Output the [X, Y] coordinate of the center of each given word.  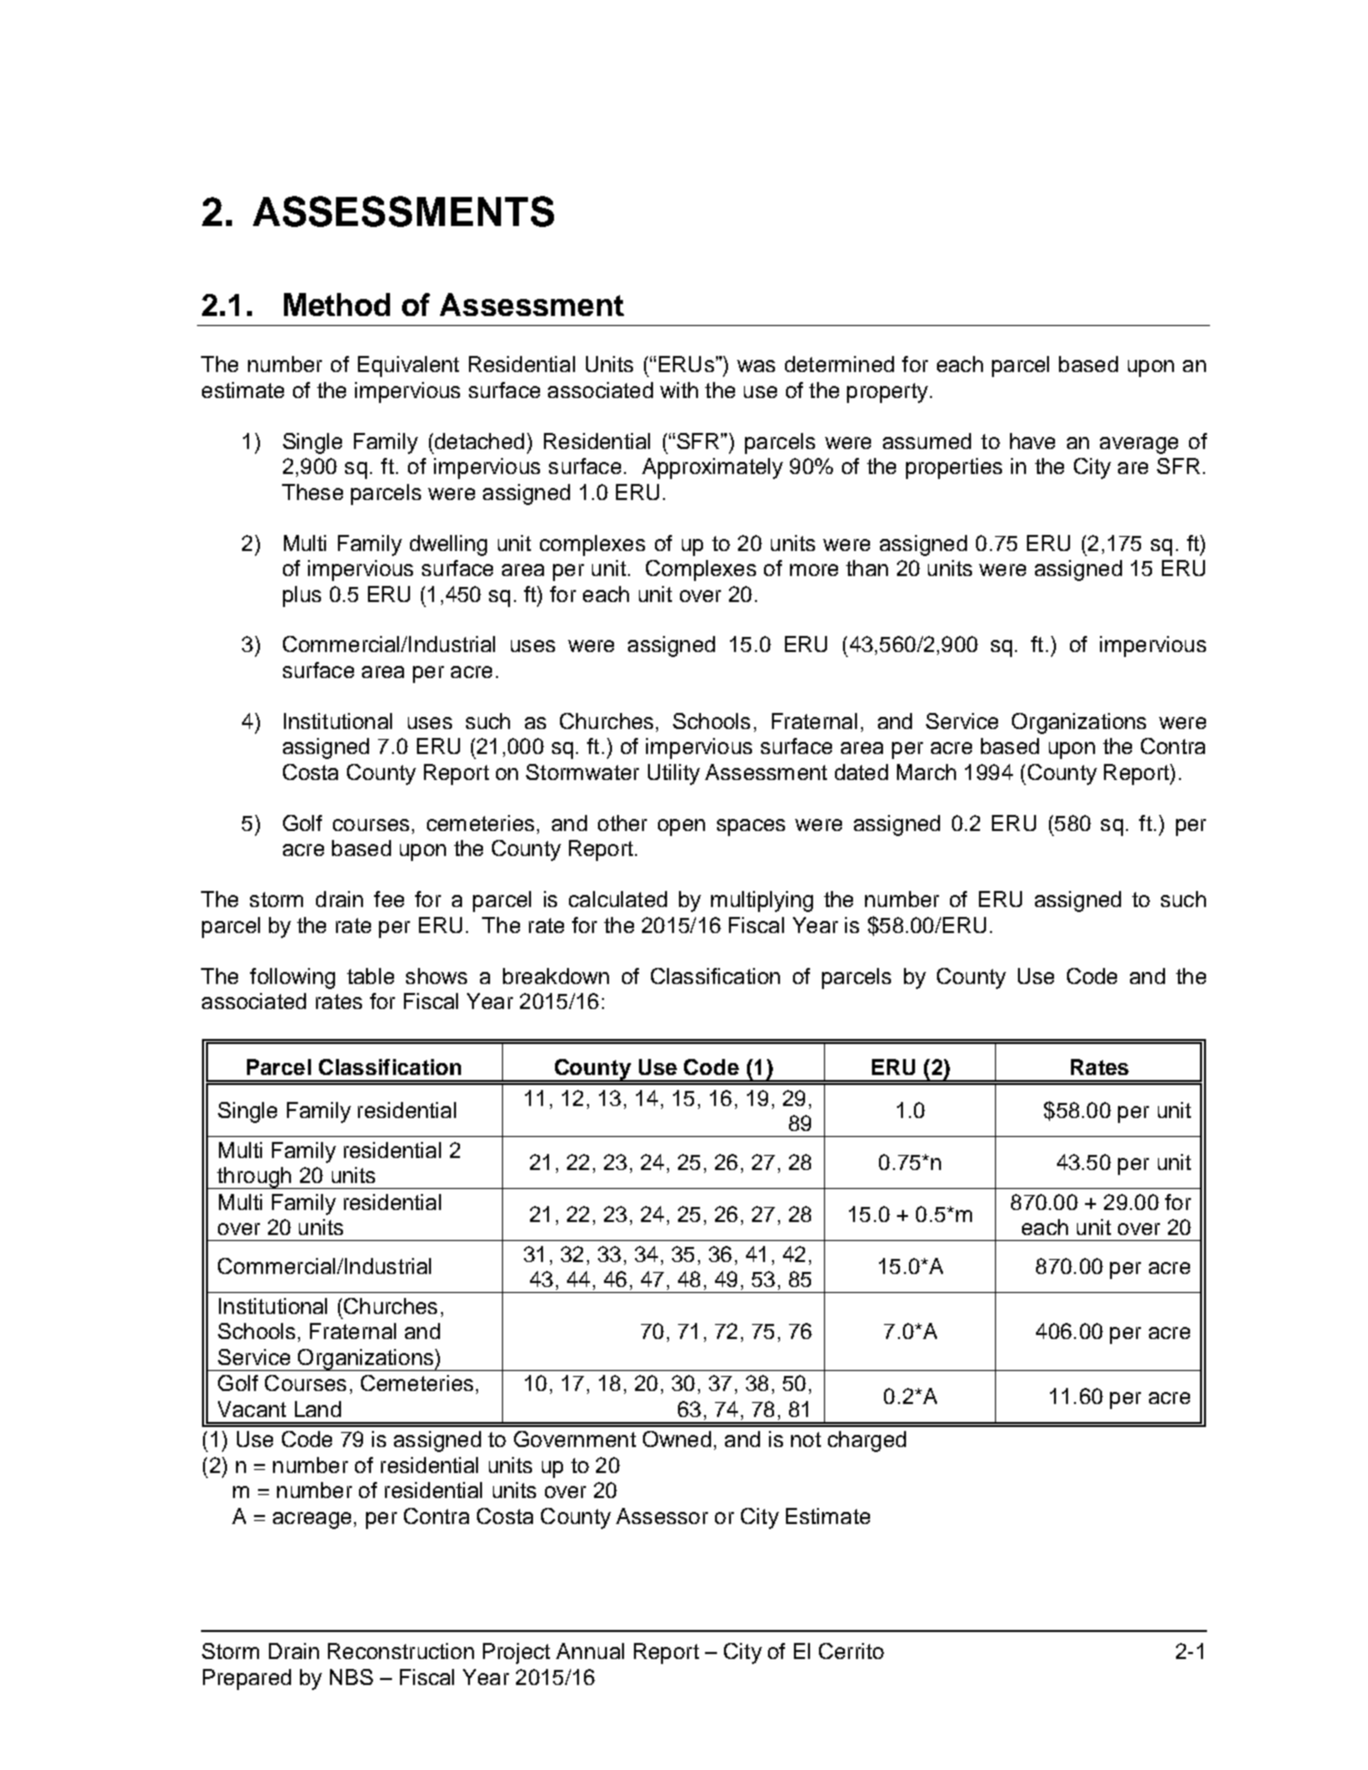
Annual [590, 1651]
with [679, 390]
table [370, 976]
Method [337, 304]
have [1032, 441]
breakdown [556, 976]
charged [867, 1441]
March [926, 772]
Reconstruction [401, 1651]
